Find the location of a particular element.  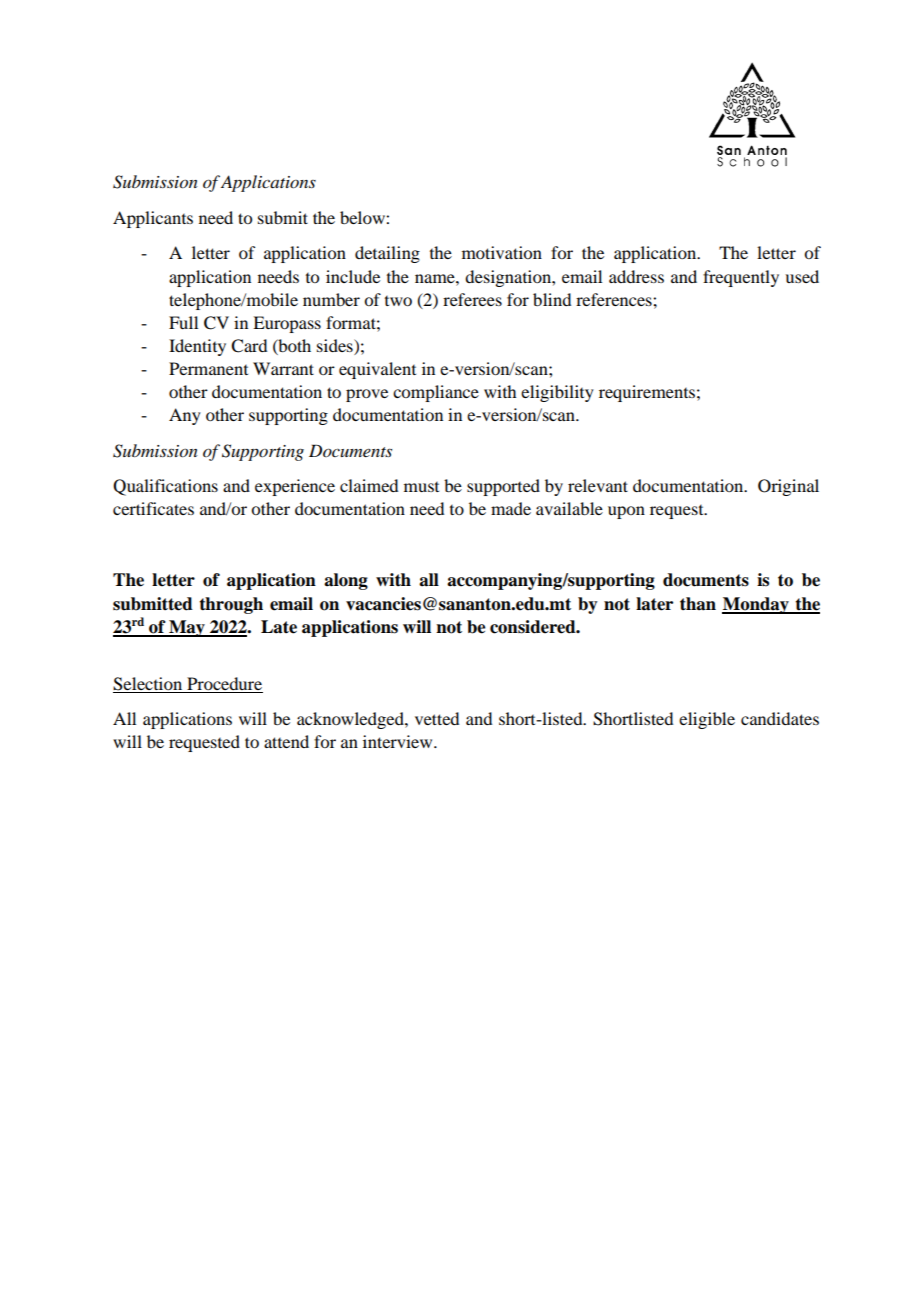

supported is located at coordinates (503, 487).
